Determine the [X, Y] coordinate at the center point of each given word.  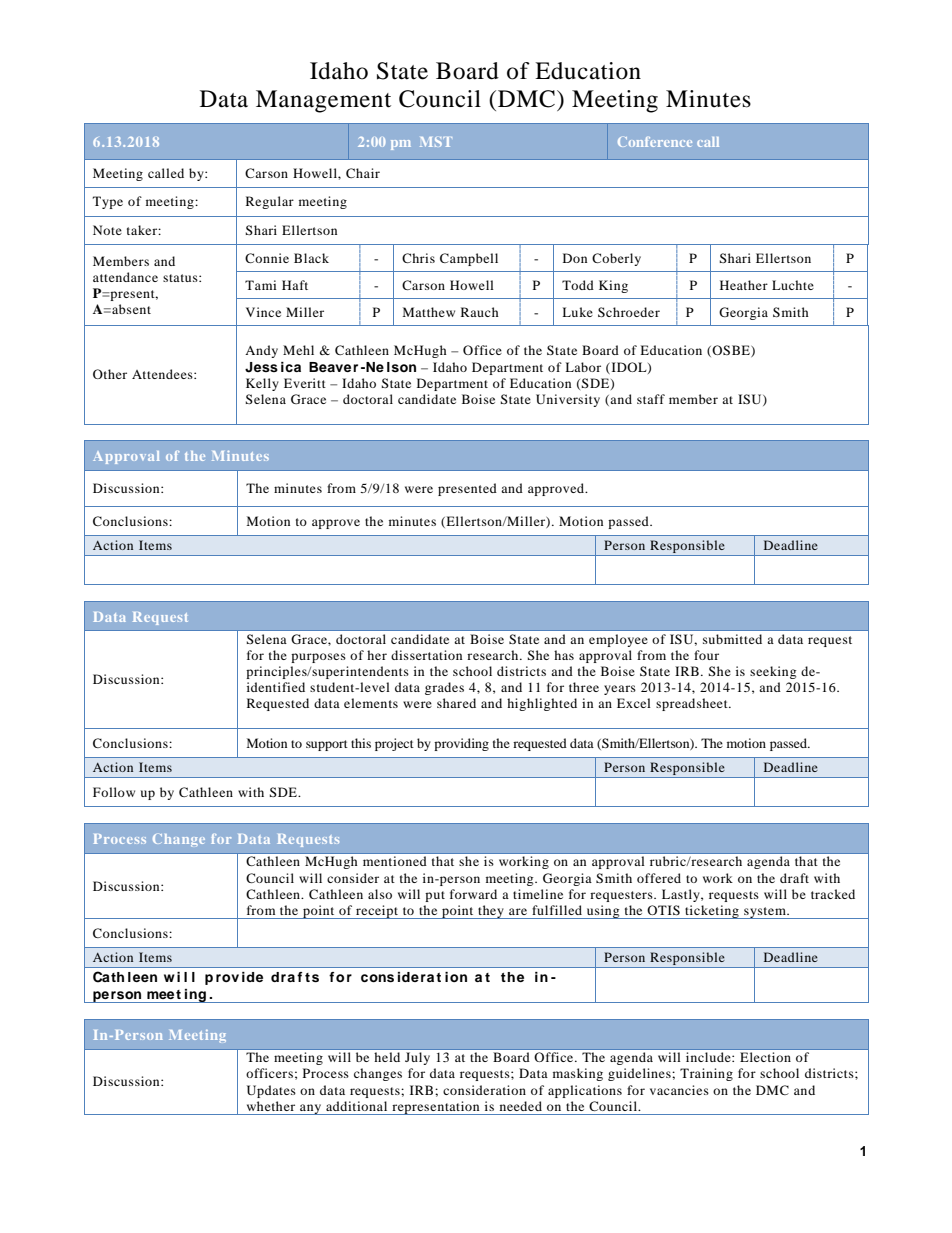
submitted [732, 639]
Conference [655, 142]
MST [436, 142]
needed [521, 1106]
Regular [270, 202]
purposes [318, 658]
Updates [271, 1091]
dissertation [426, 655]
